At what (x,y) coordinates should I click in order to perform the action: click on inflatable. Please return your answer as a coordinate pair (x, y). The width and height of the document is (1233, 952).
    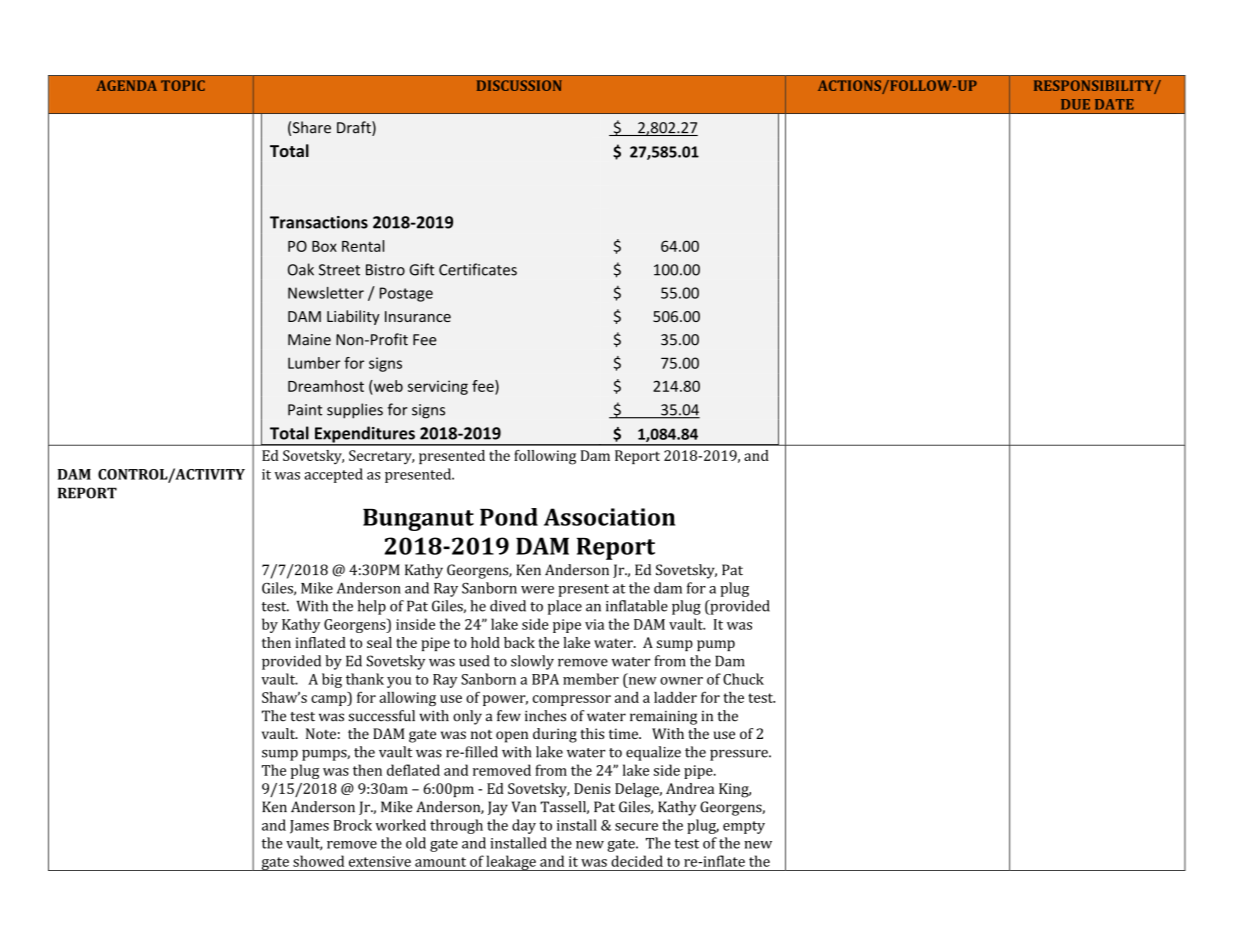
    Looking at the image, I should click on (637, 606).
